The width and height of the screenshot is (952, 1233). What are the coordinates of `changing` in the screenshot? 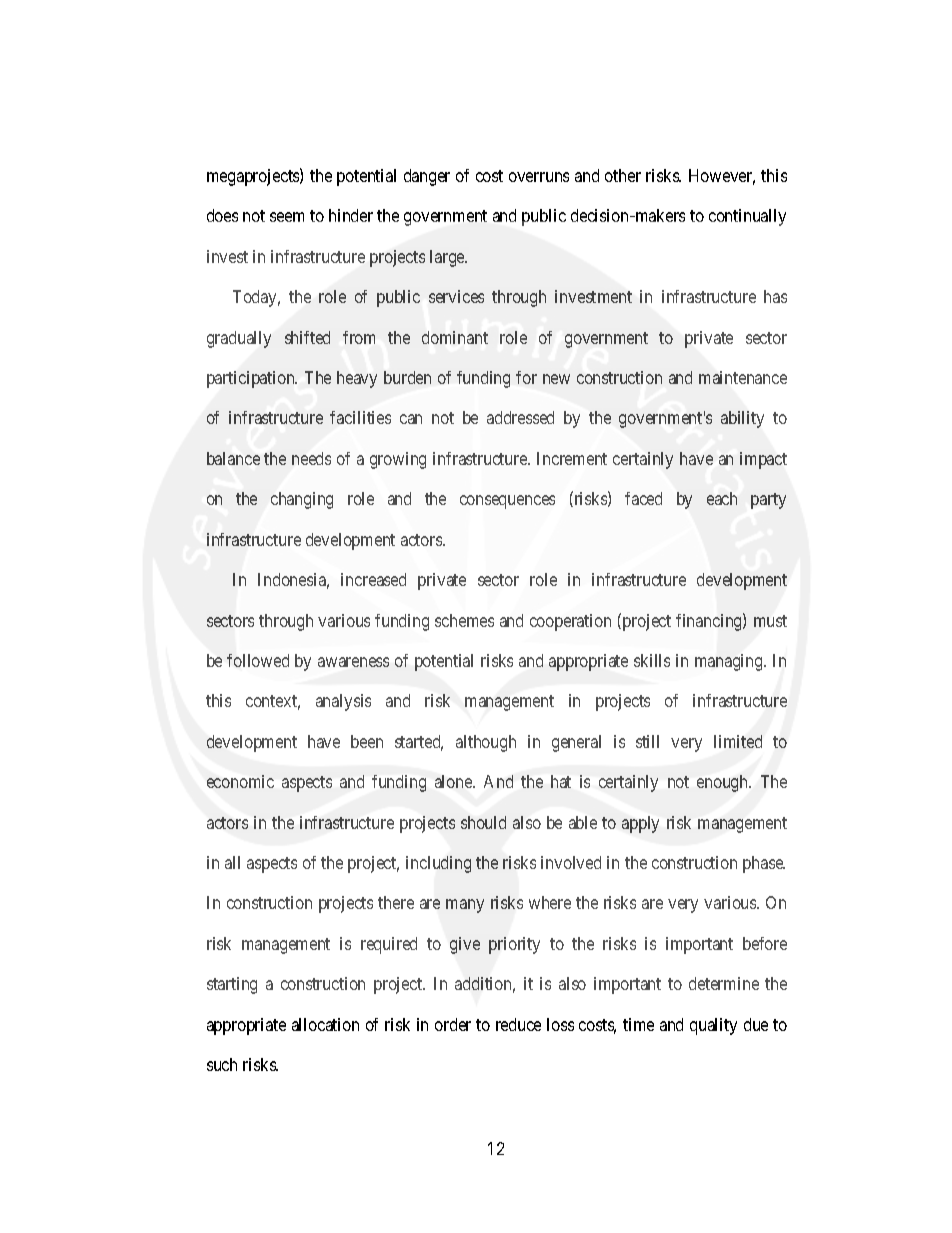 It's located at (302, 500).
